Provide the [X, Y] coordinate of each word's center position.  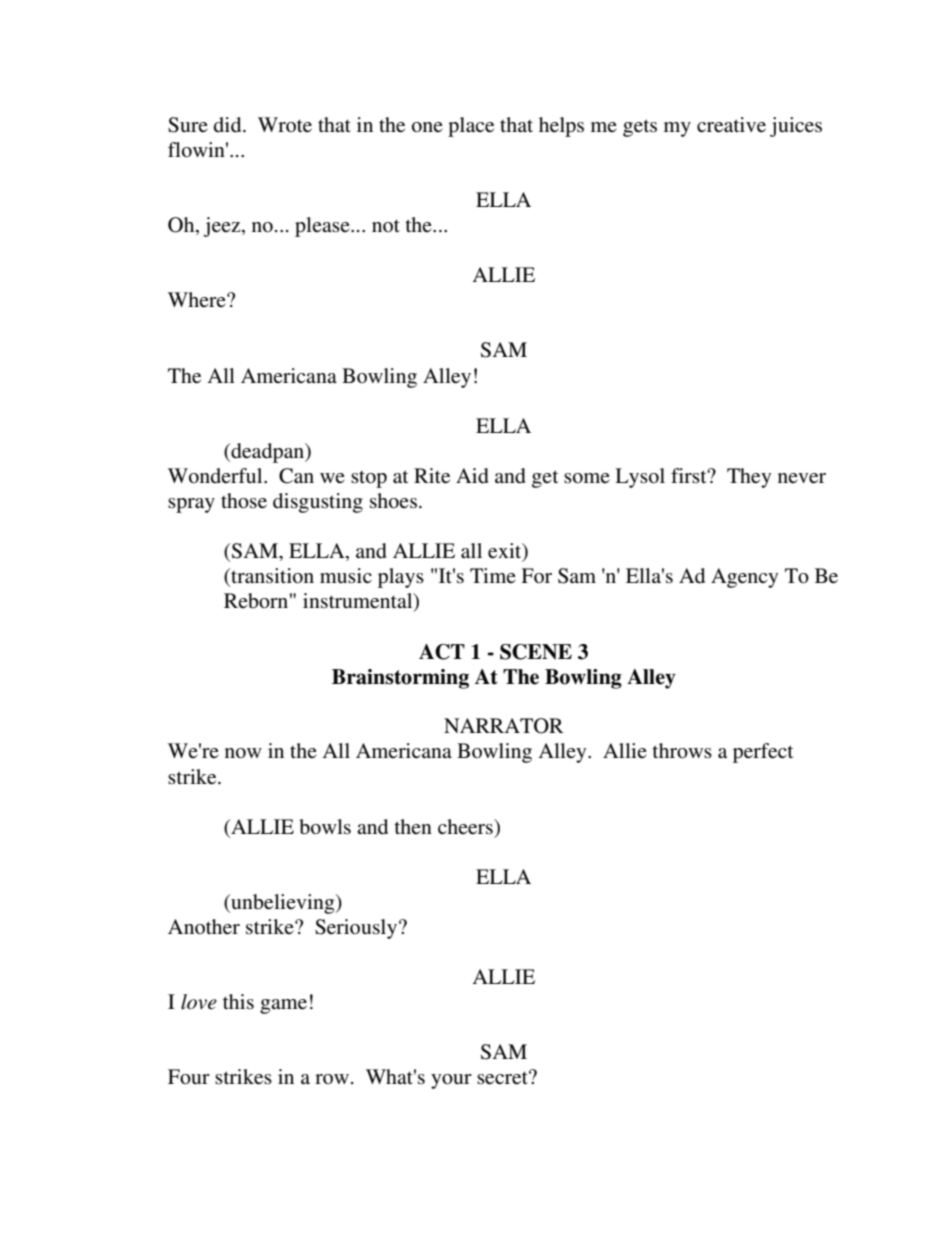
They [749, 478]
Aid [472, 476]
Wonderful [216, 476]
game [283, 1006]
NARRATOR [504, 726]
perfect [763, 753]
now [243, 753]
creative [731, 125]
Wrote [285, 124]
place [471, 127]
